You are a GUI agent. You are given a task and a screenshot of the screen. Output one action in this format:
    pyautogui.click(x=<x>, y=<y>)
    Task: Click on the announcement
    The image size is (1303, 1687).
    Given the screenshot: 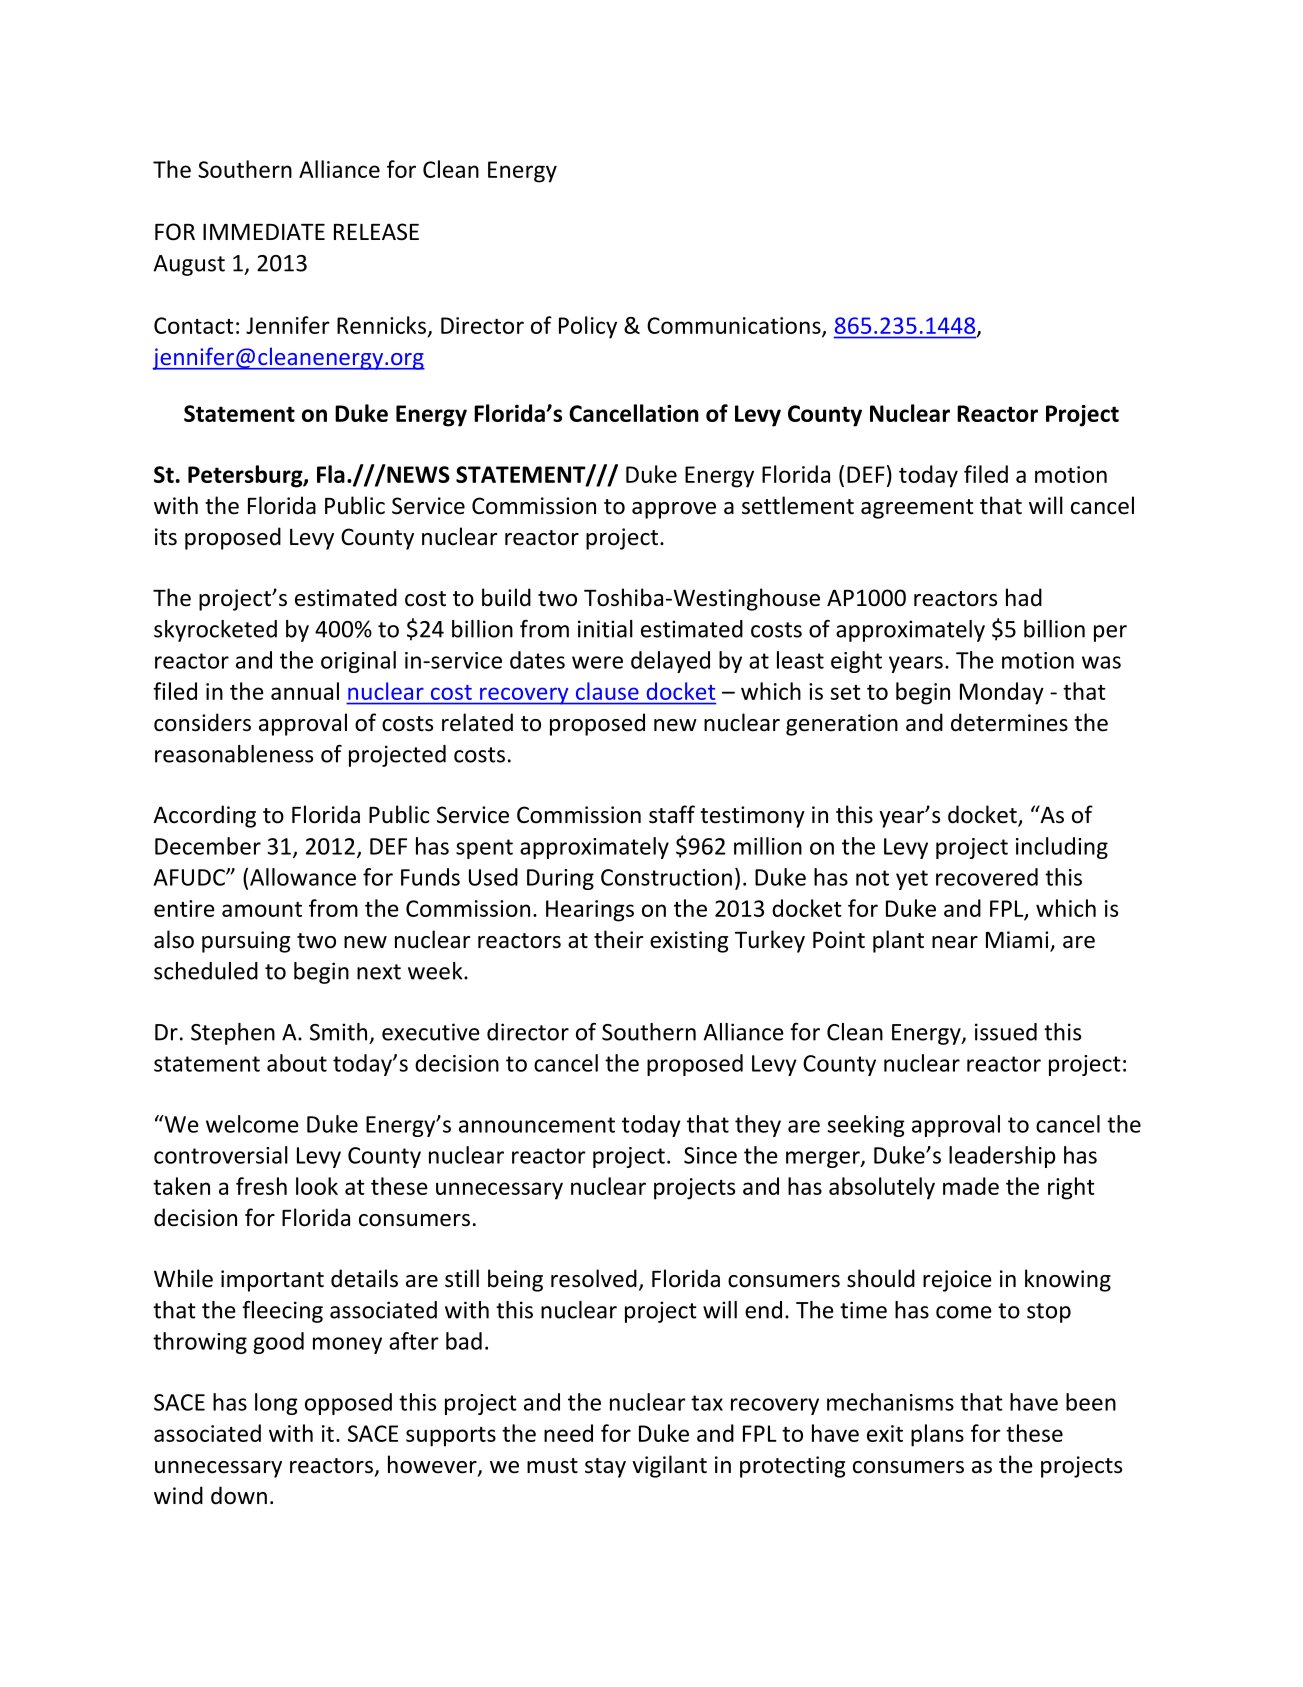 What is the action you would take?
    pyautogui.click(x=537, y=1125)
